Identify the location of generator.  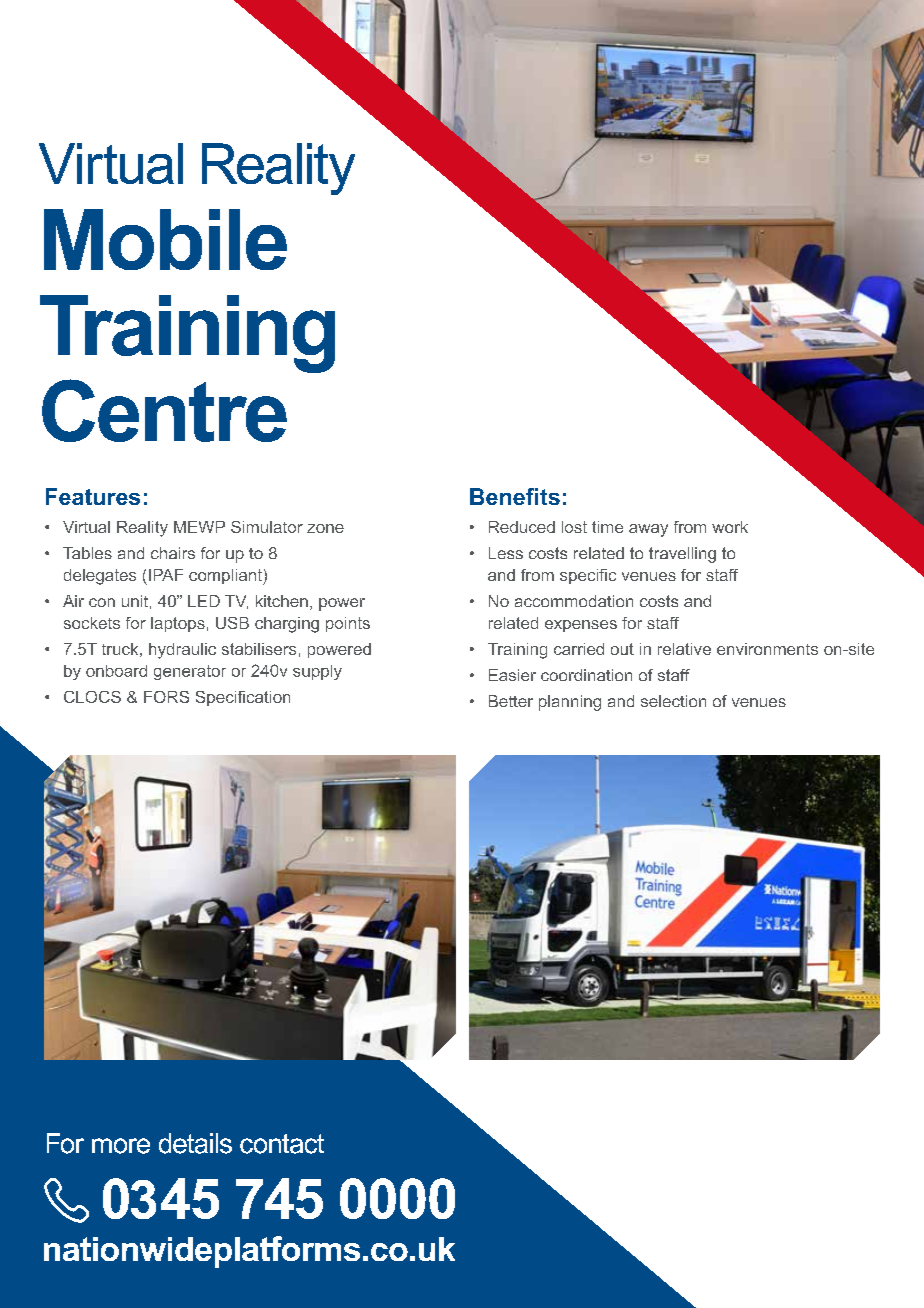
(190, 672).
